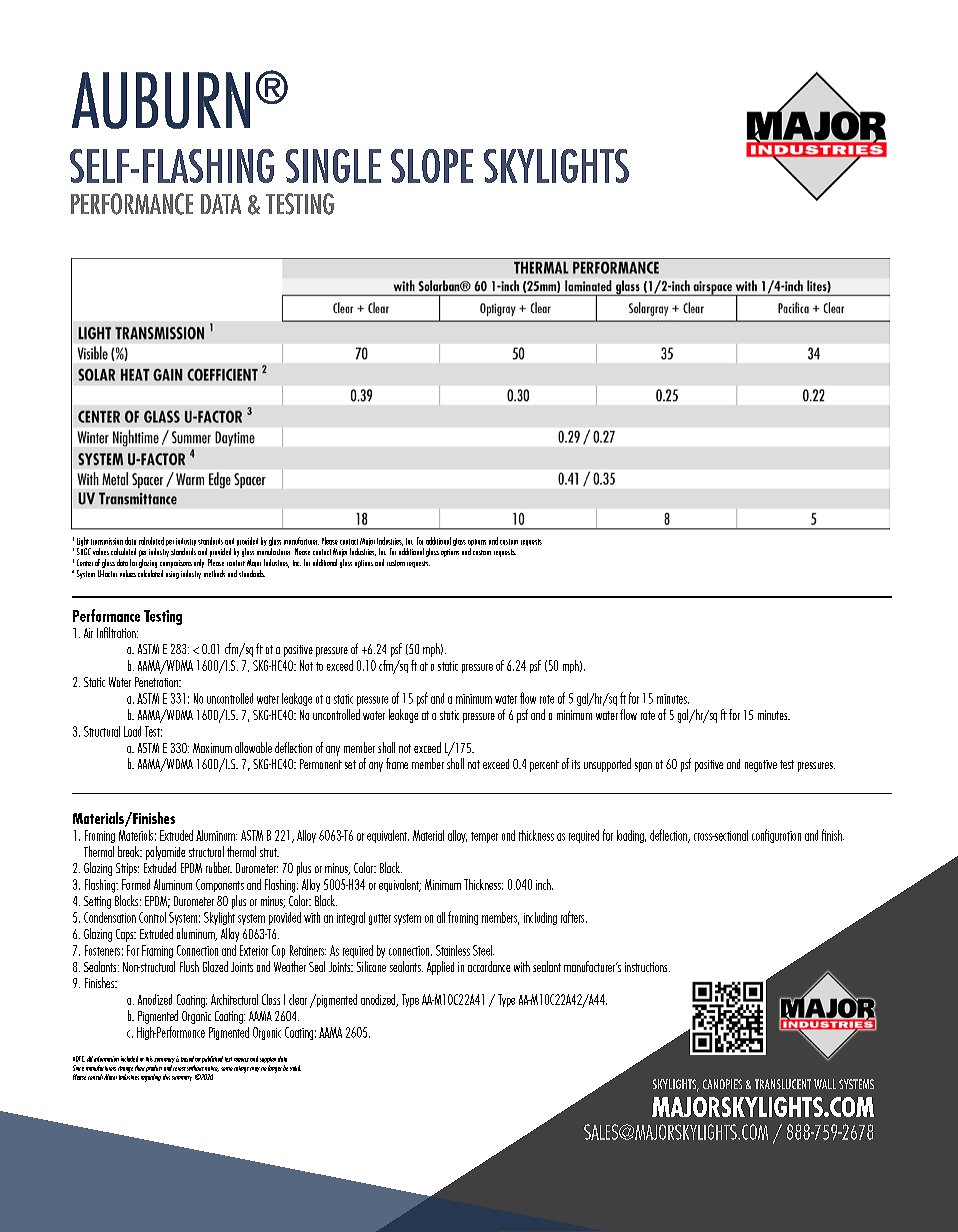 This screenshot has height=1232, width=958. Describe the element at coordinates (165, 853) in the screenshot. I see `polyamide` at that location.
